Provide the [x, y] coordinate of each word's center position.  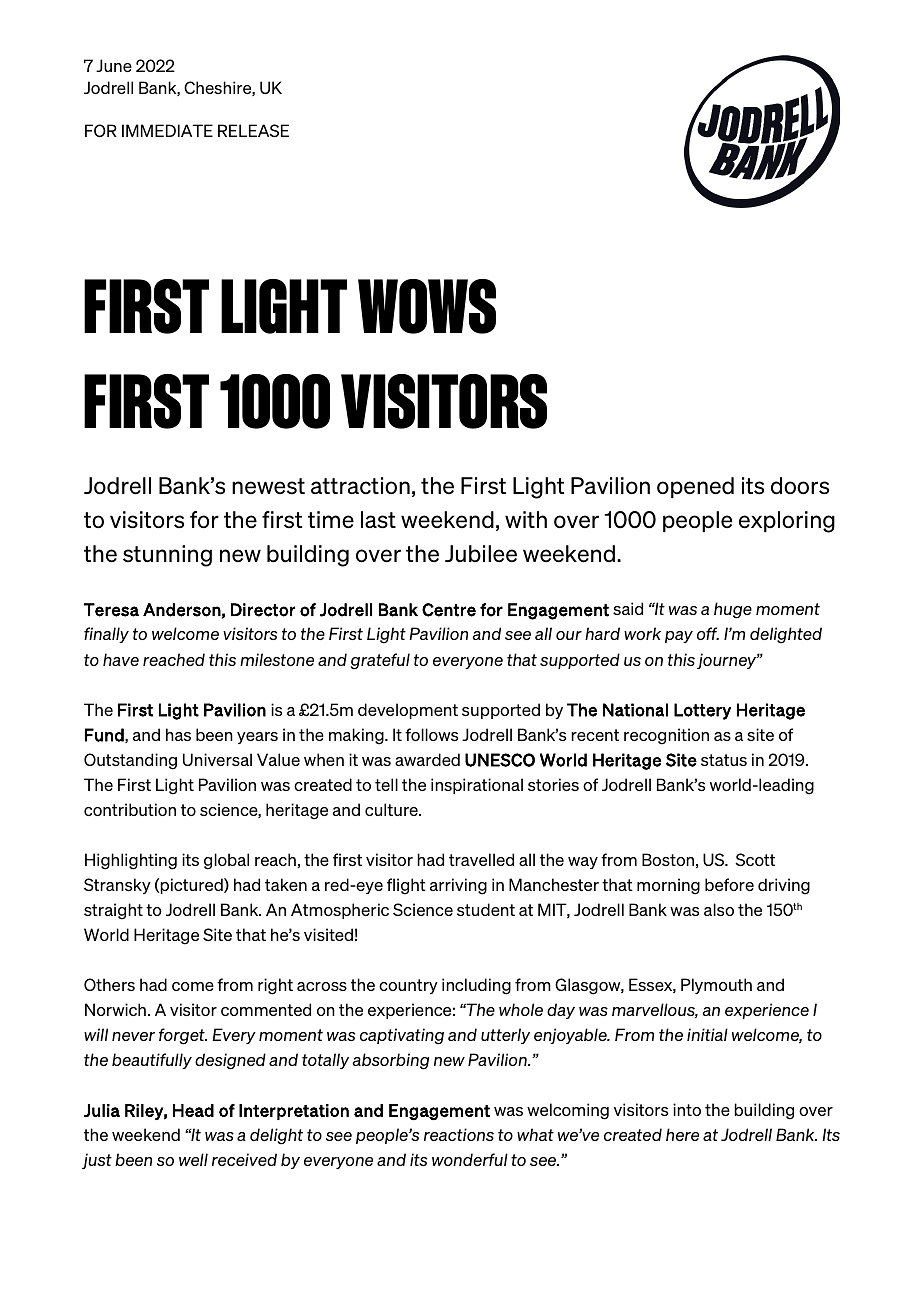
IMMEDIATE [167, 130]
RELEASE [253, 130]
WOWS [427, 306]
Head [193, 1110]
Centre [449, 610]
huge [733, 610]
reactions [459, 1134]
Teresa [111, 610]
